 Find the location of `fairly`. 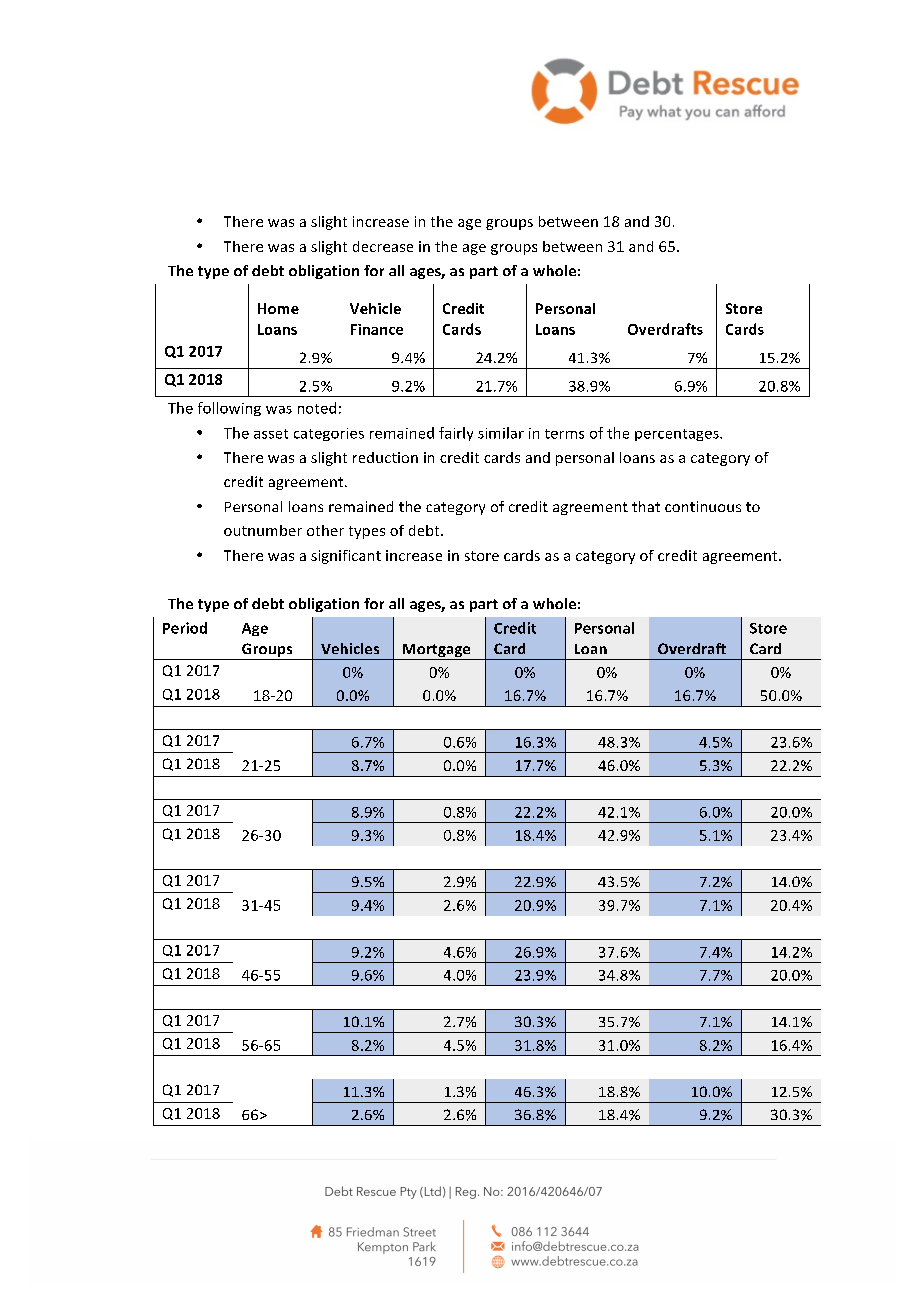

fairly is located at coordinates (456, 434).
